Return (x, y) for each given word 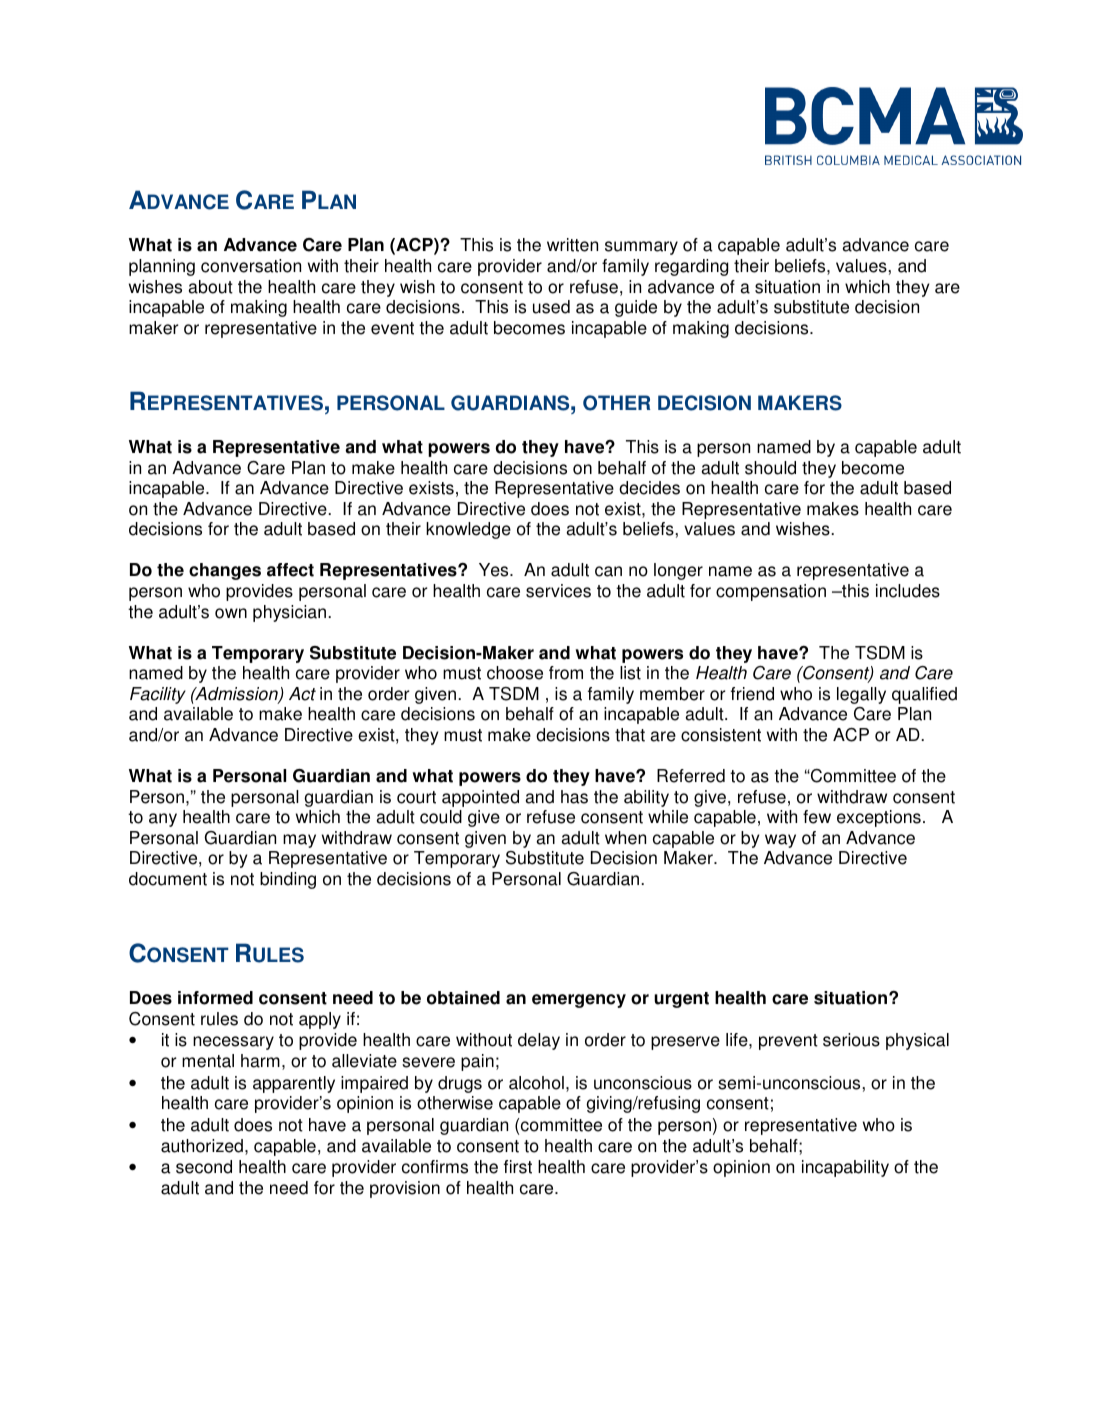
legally (861, 695)
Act (302, 694)
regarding (691, 267)
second (204, 1167)
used (551, 307)
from (566, 673)
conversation (251, 266)
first (518, 1167)
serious (851, 1040)
